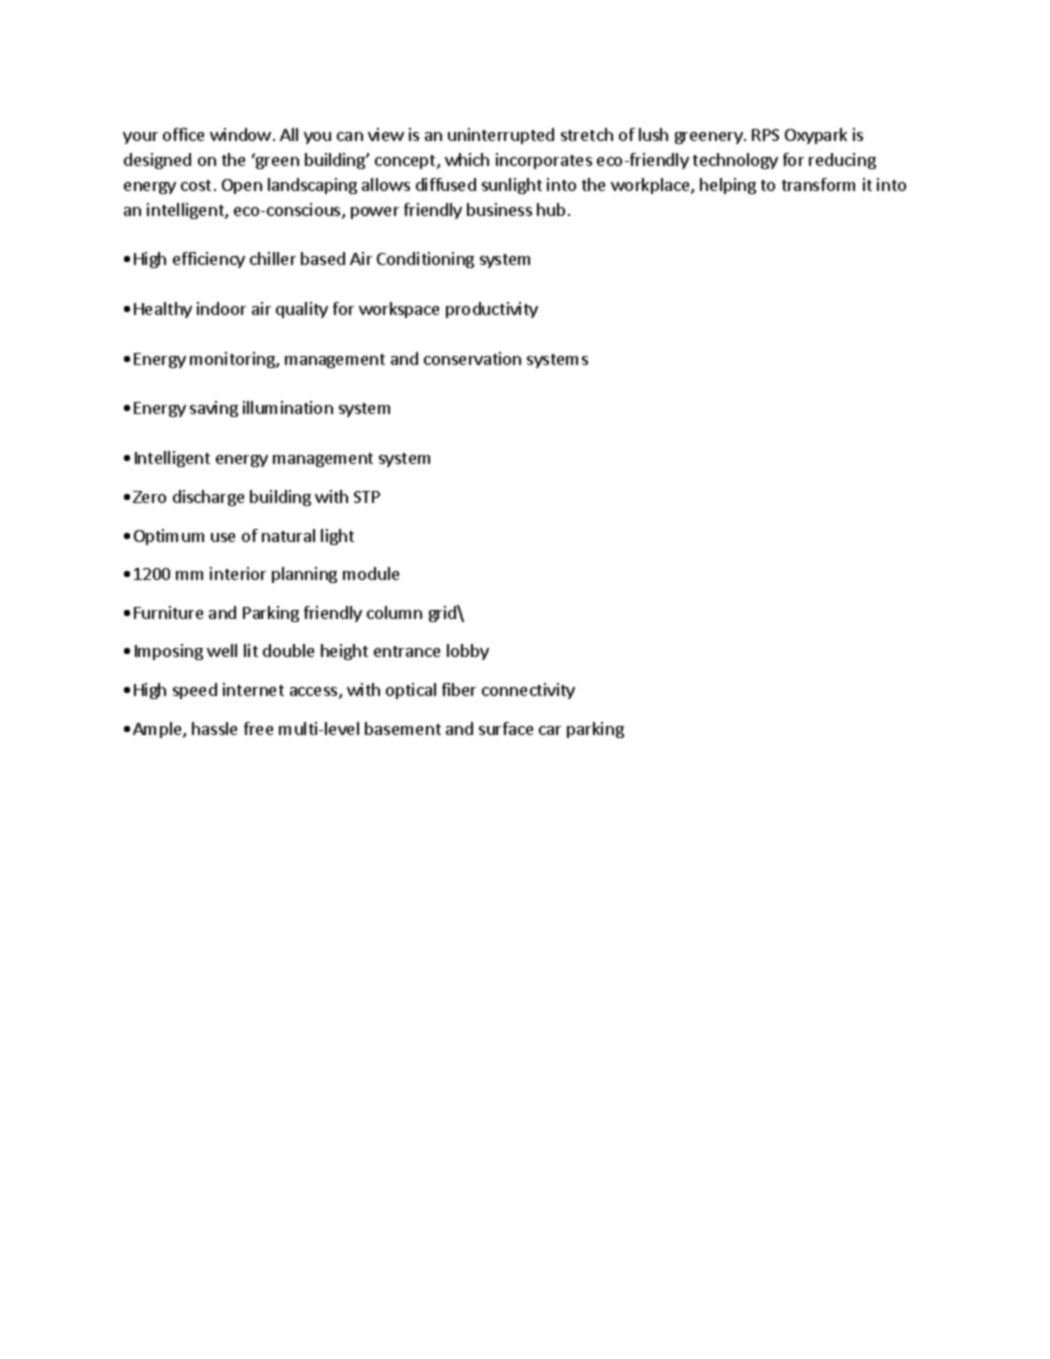 This screenshot has width=1050, height=1359. Describe the element at coordinates (367, 497) in the screenshot. I see `STP` at that location.
